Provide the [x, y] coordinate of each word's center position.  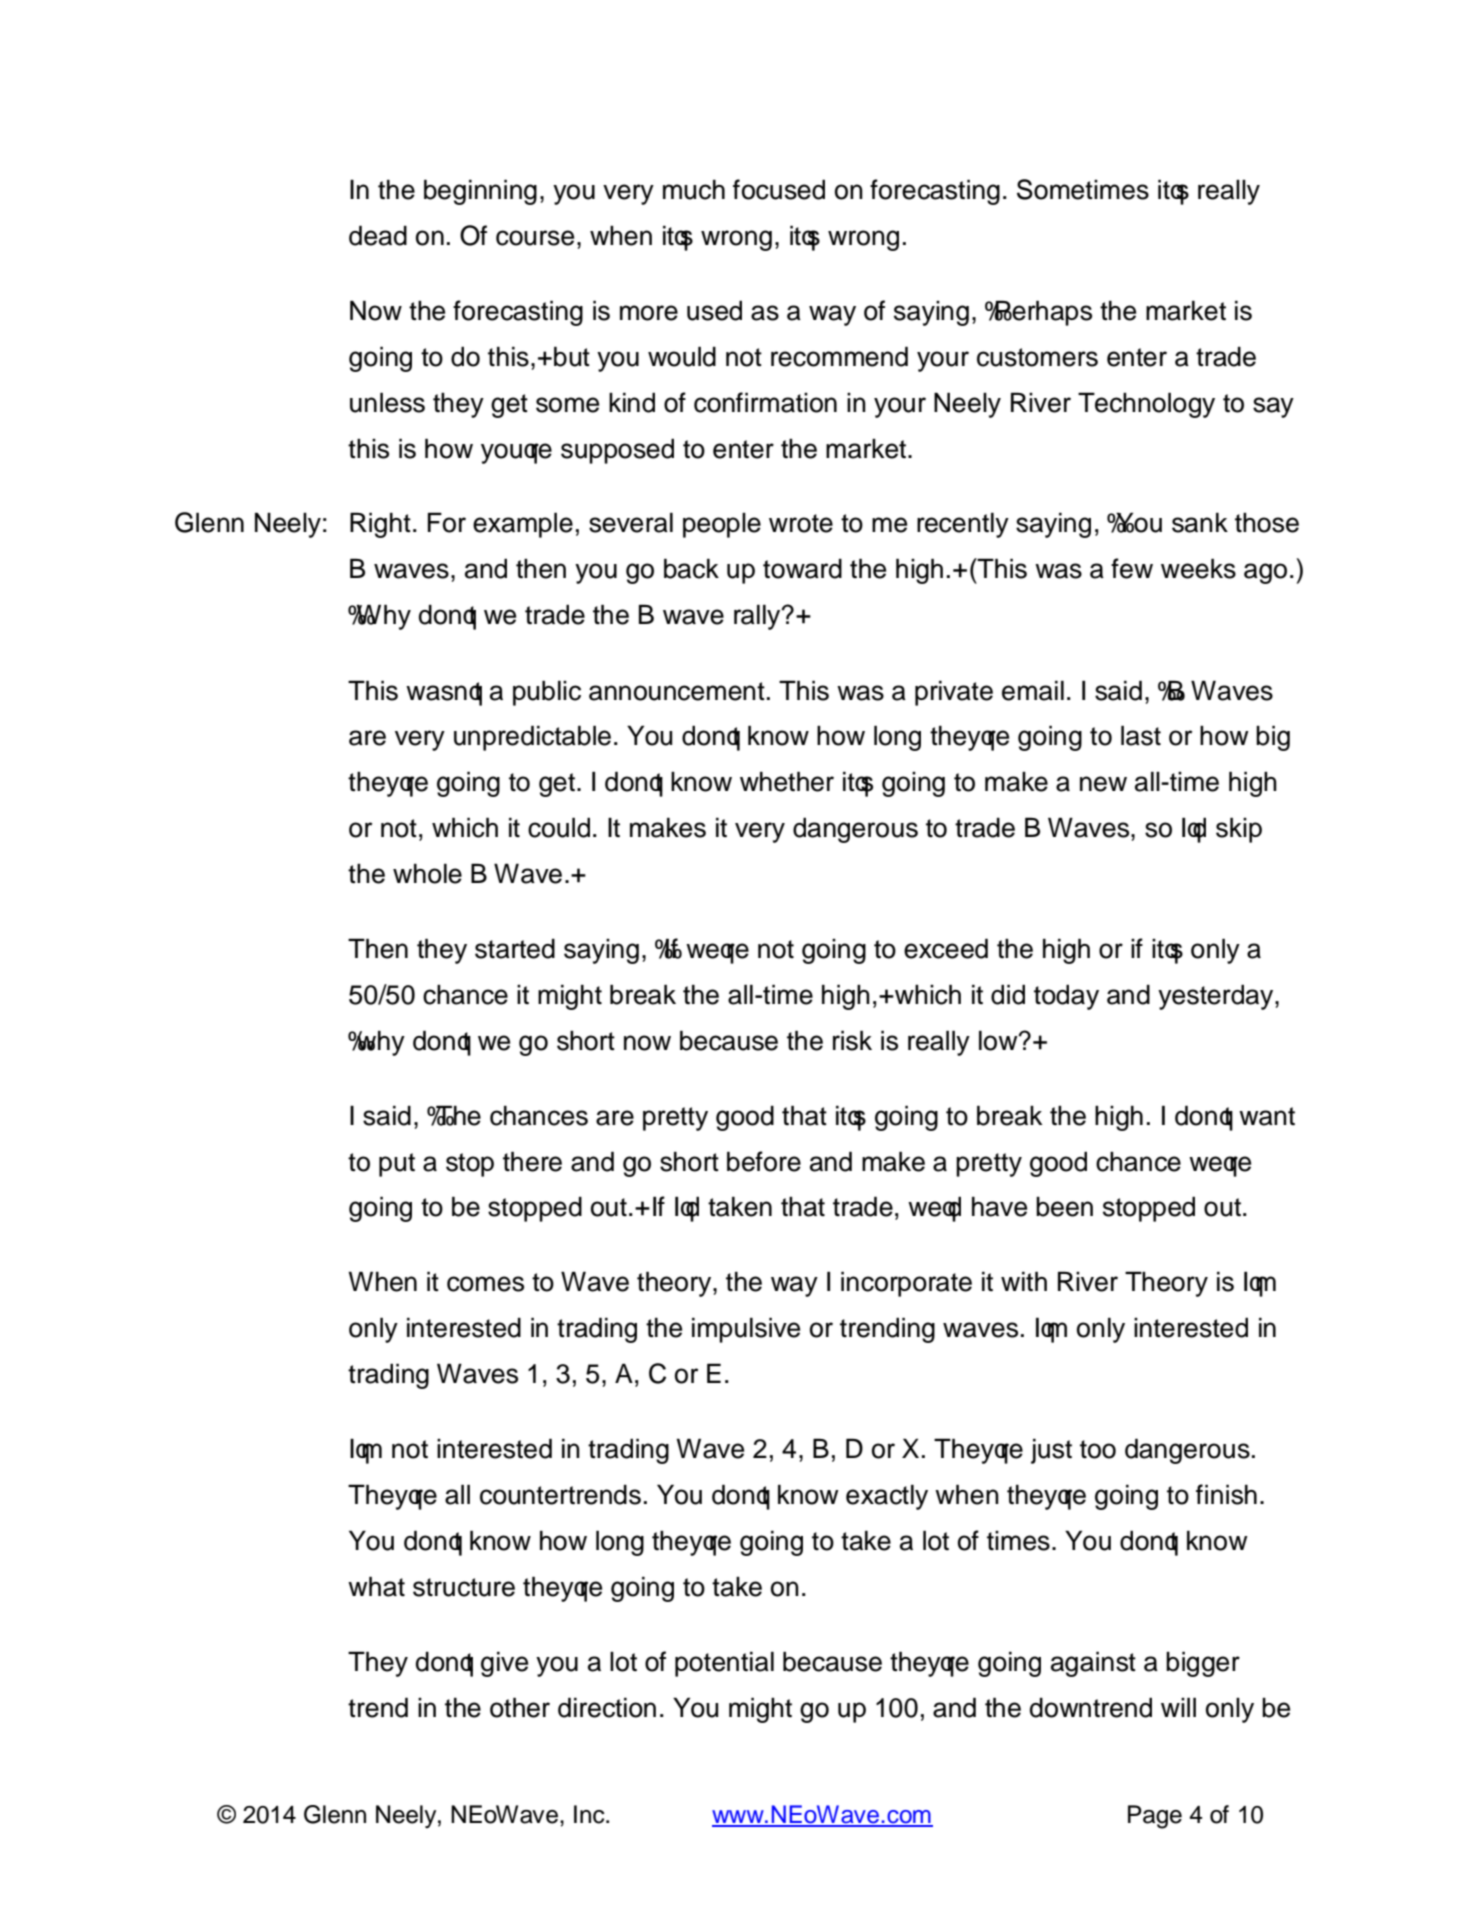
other [520, 1707]
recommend [839, 356]
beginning [480, 192]
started [515, 948]
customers [1037, 357]
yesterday [1217, 997]
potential [724, 1664]
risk [852, 1040]
